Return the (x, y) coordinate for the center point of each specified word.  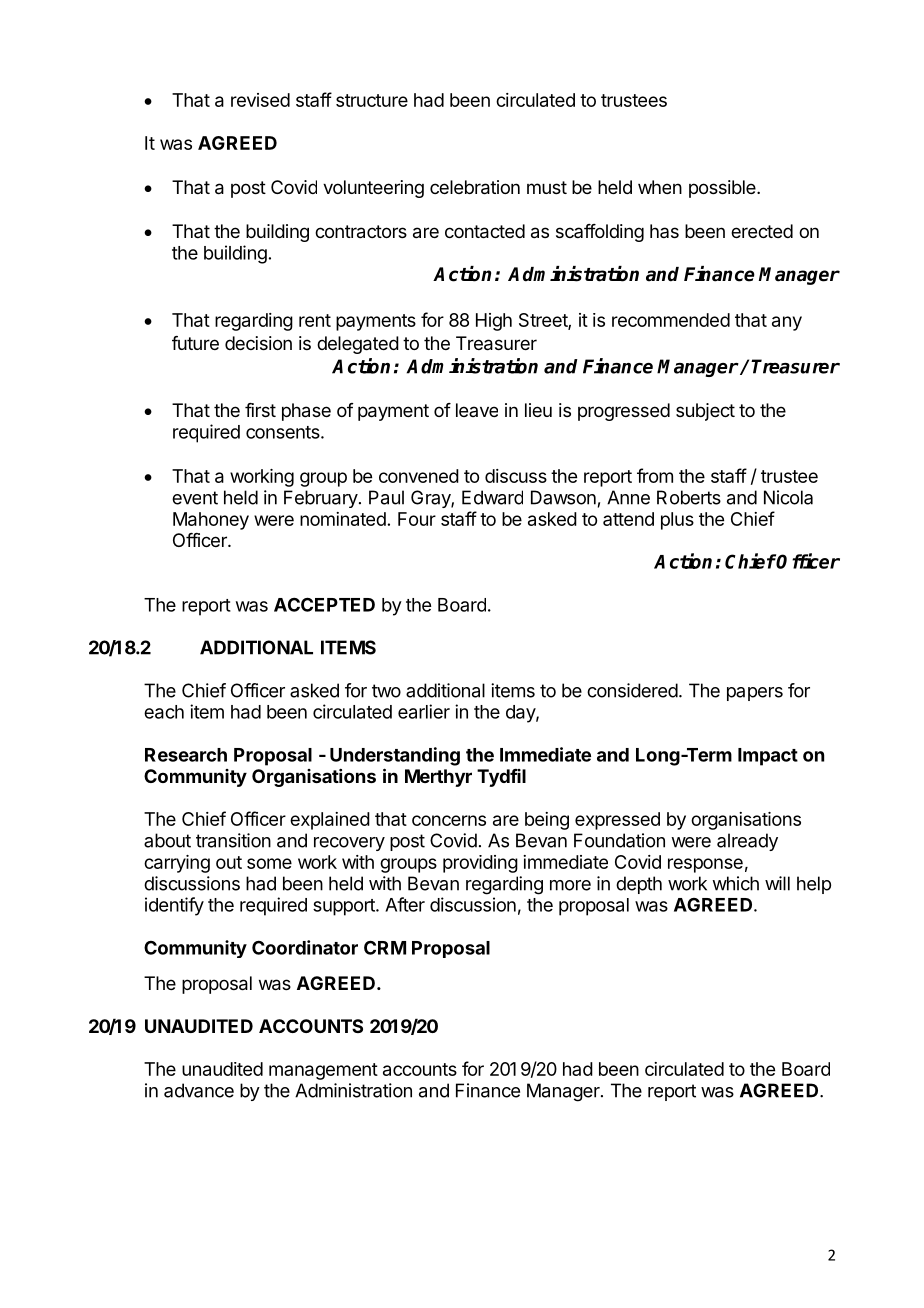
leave (477, 410)
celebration (475, 187)
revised (260, 100)
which (735, 883)
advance (199, 1090)
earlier (424, 711)
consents (284, 432)
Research (186, 755)
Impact (768, 757)
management (323, 1071)
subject (705, 412)
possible (723, 189)
